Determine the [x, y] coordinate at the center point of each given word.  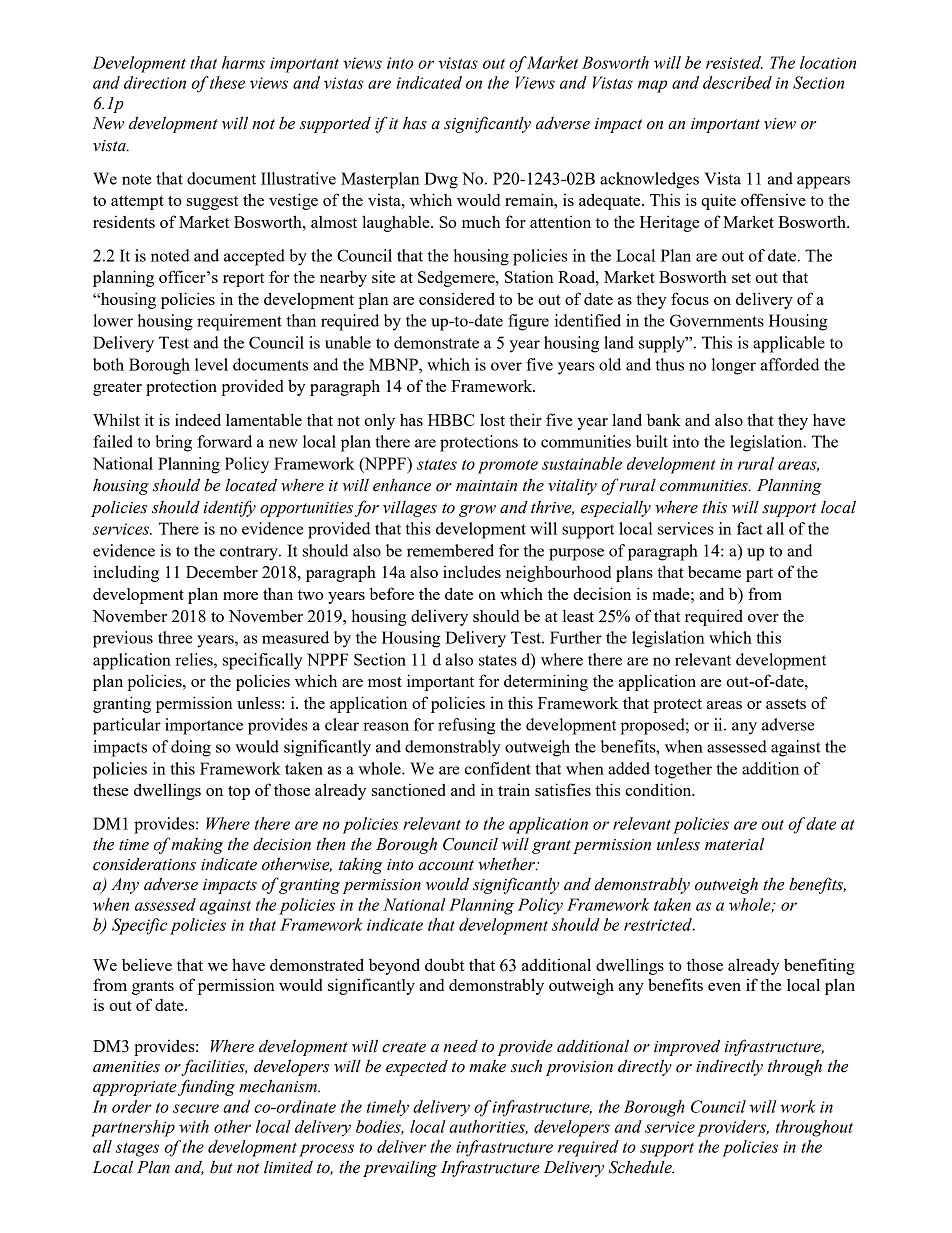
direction [155, 82]
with [194, 1126]
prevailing [400, 1169]
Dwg [441, 180]
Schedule [641, 1167]
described [737, 82]
